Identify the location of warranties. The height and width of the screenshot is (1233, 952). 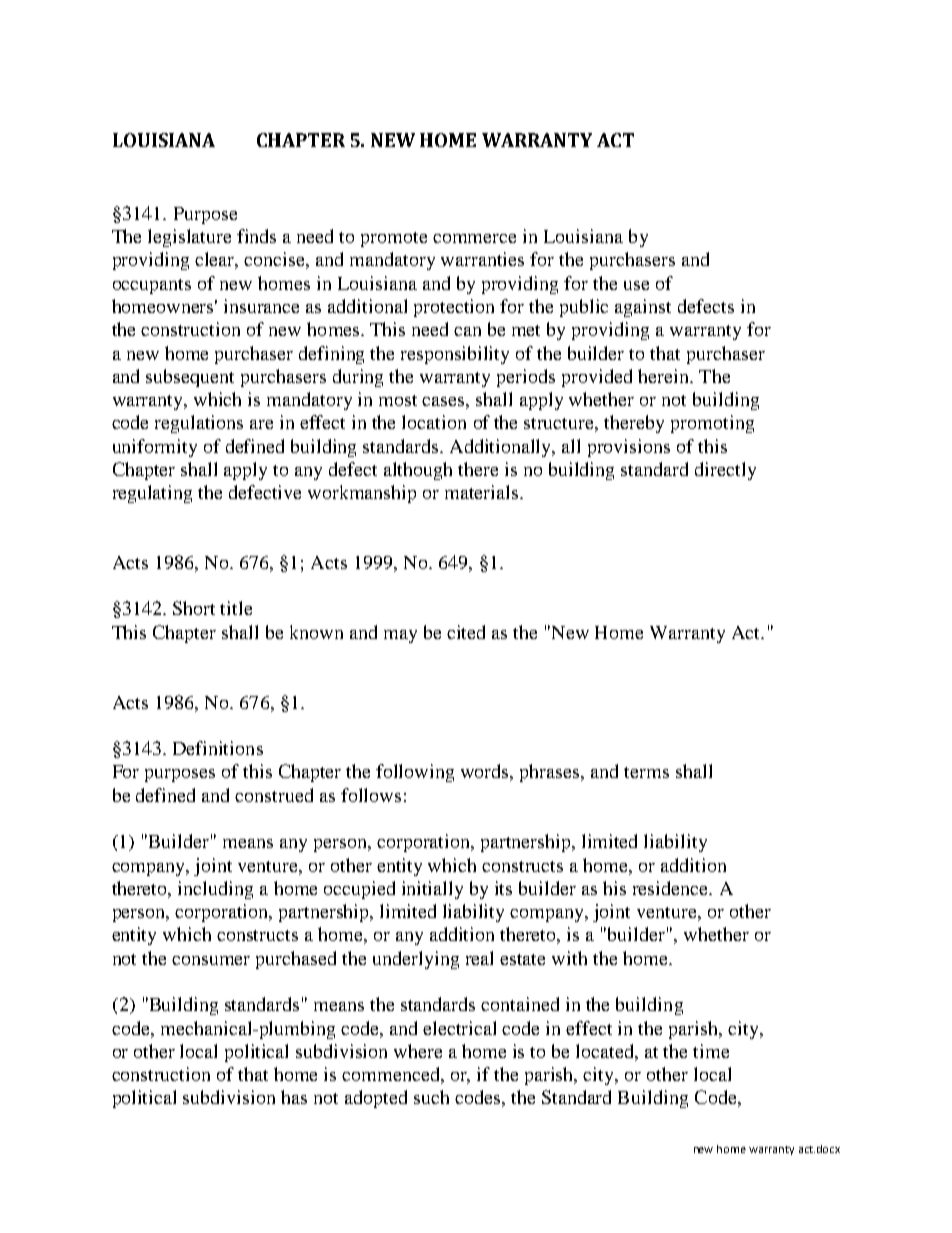
(482, 259).
